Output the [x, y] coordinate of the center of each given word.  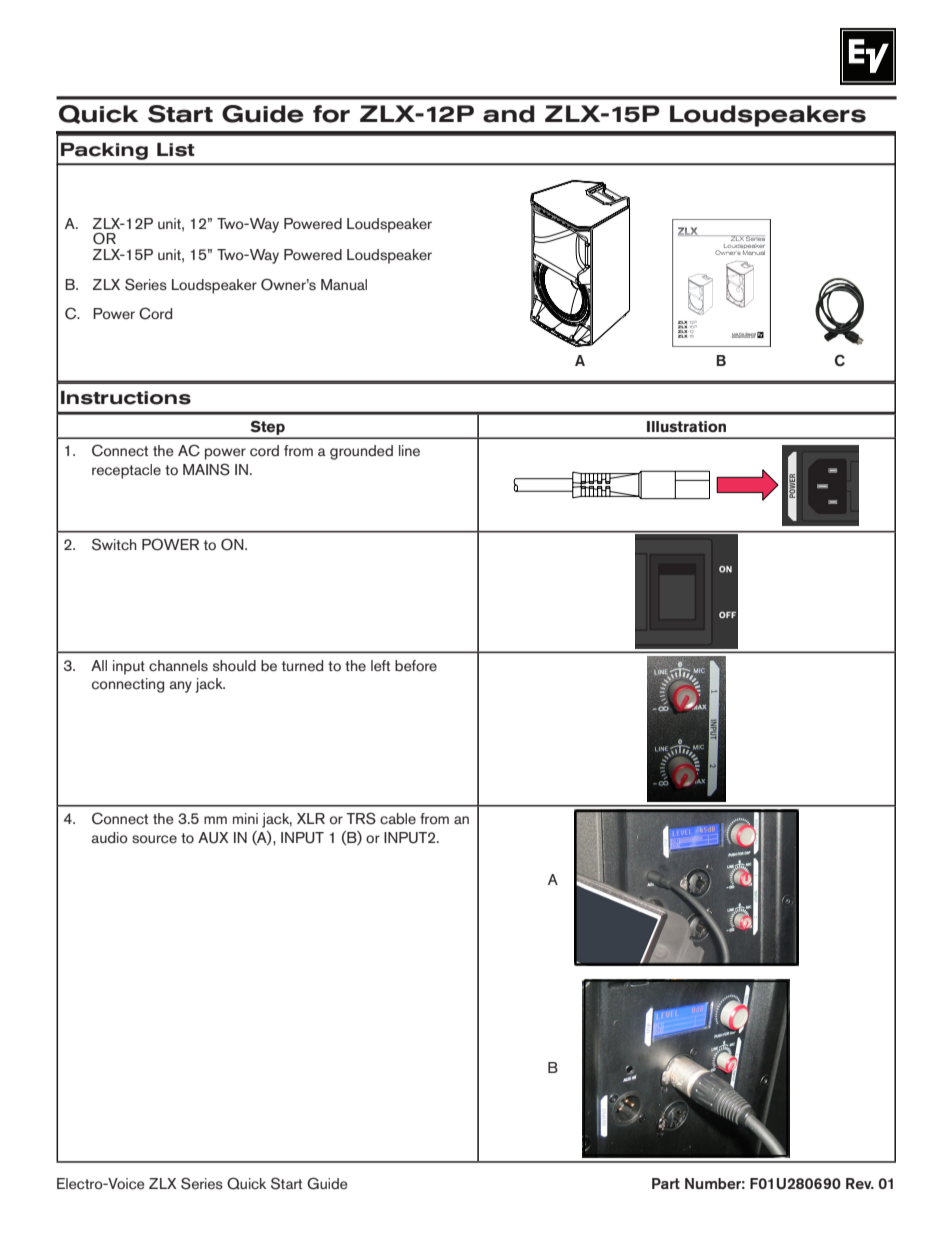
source [154, 839]
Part [666, 1183]
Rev [860, 1183]
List [176, 149]
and [509, 114]
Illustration [686, 427]
